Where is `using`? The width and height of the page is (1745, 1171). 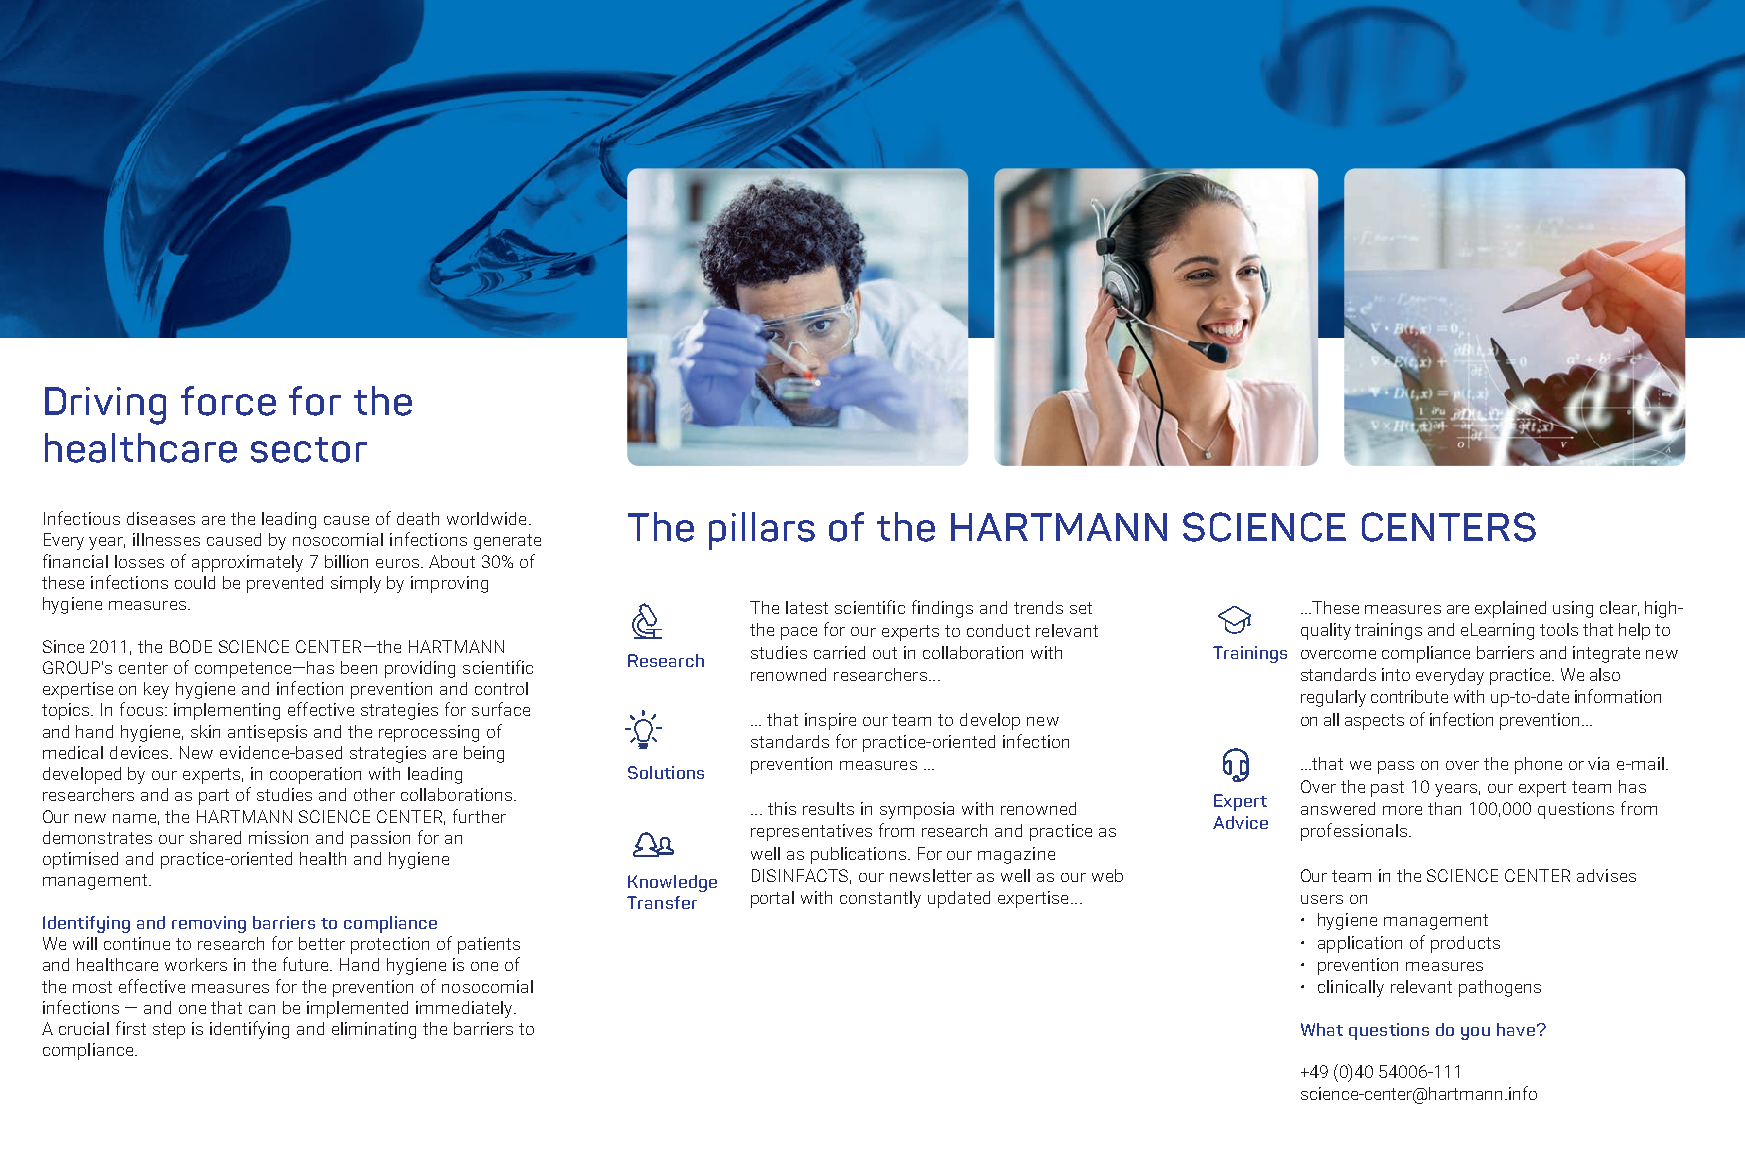 using is located at coordinates (1573, 609).
